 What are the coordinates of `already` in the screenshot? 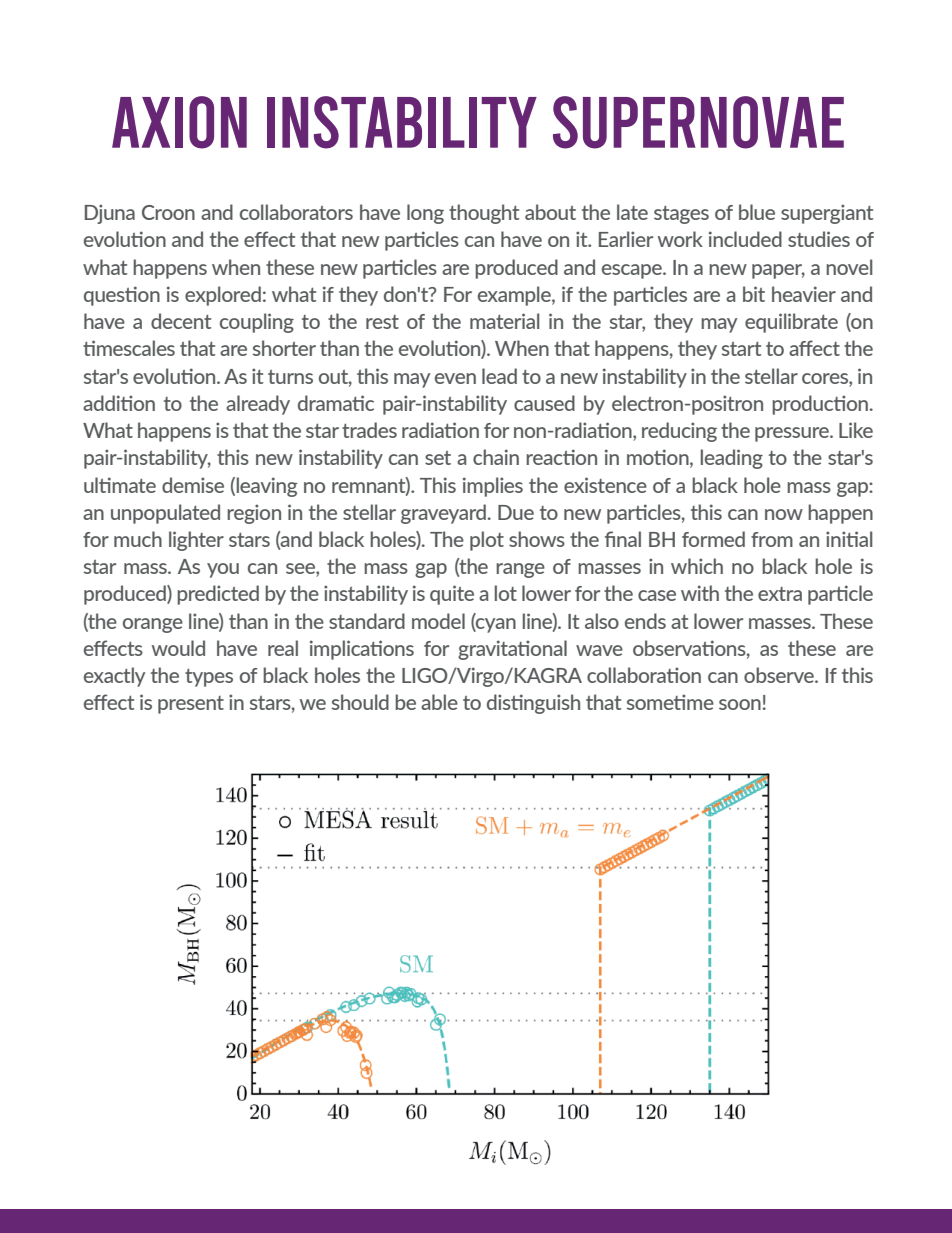 It's located at (258, 405).
